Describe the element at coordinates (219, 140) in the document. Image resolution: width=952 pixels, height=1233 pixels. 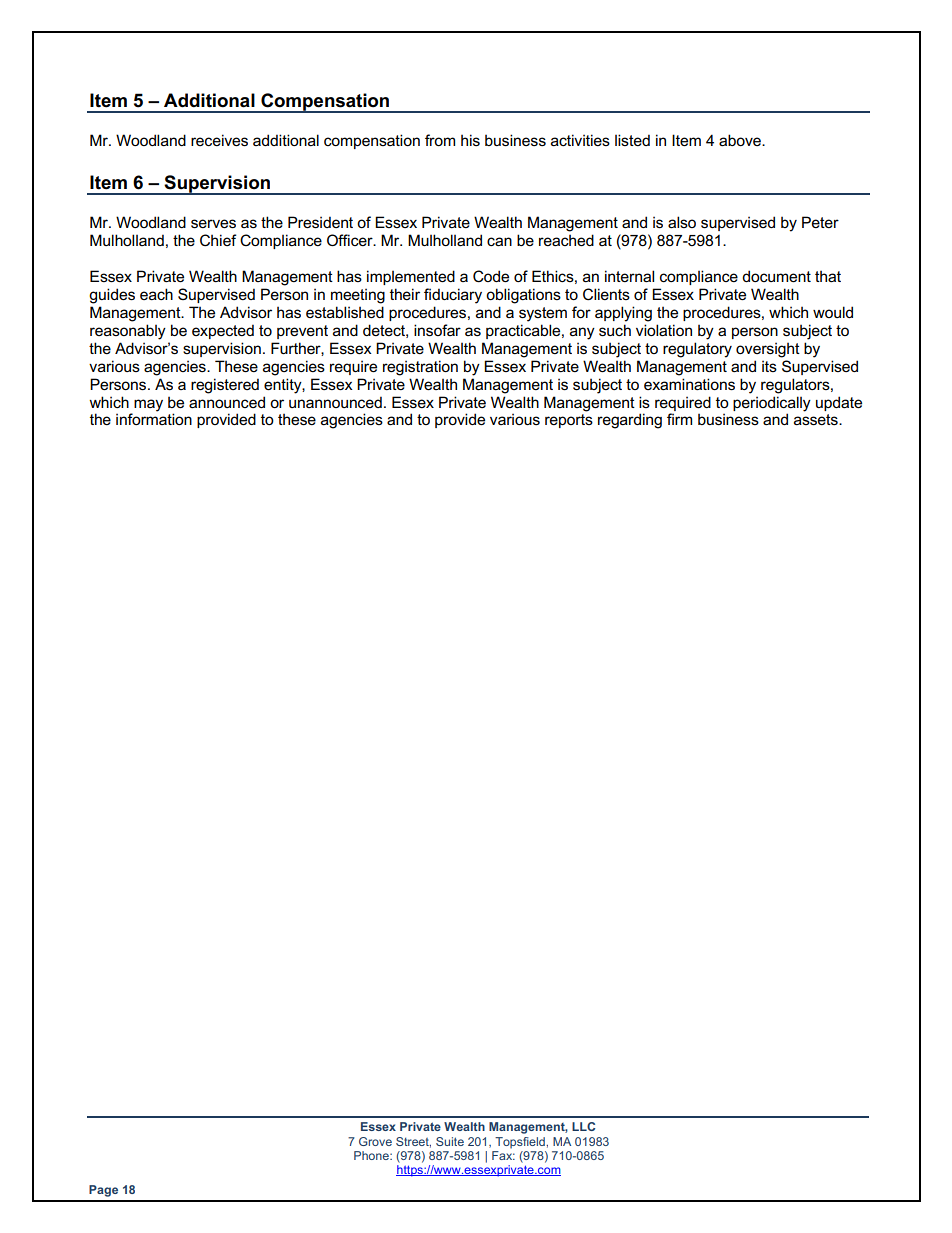
I see `receives` at that location.
